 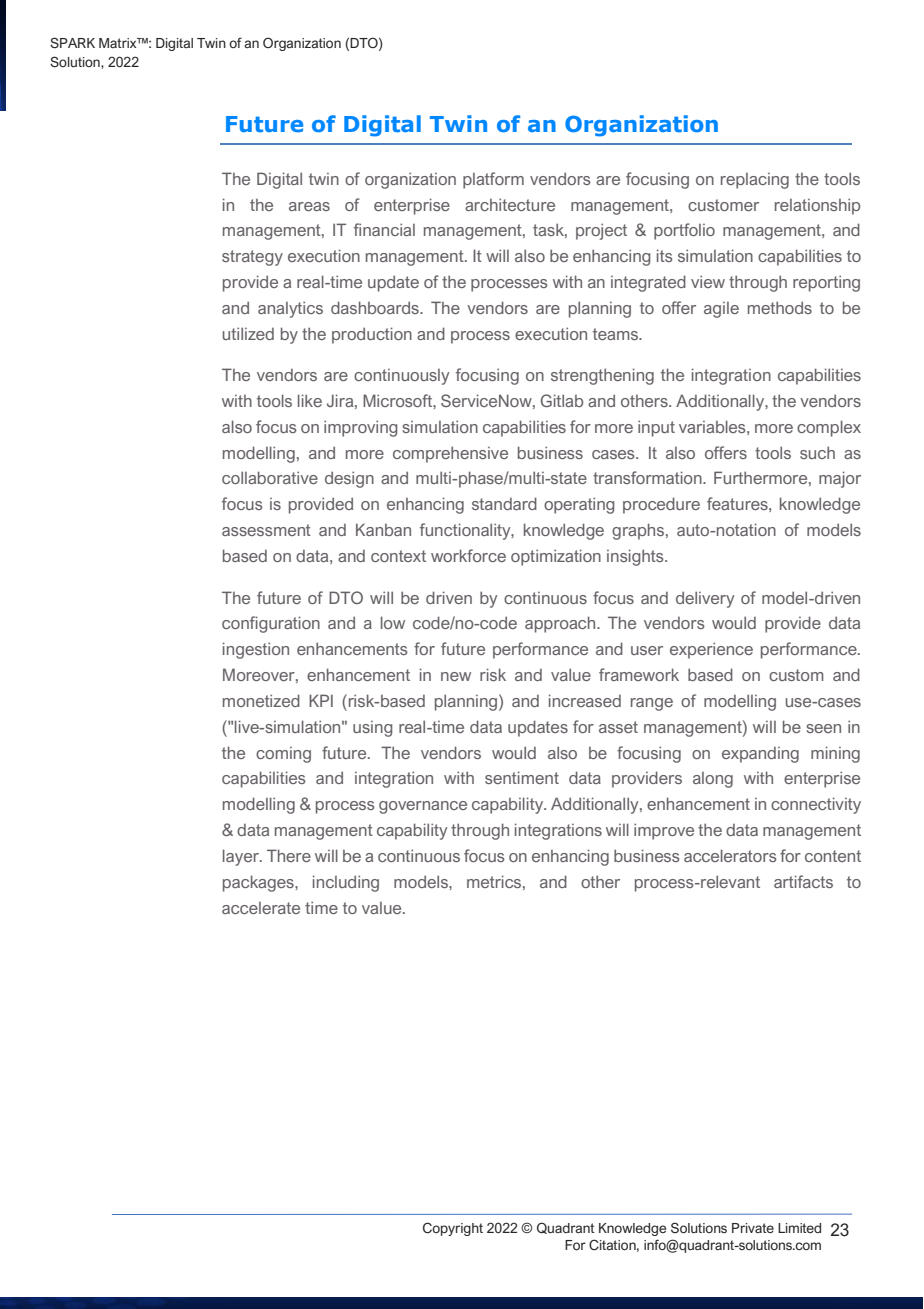 What do you see at coordinates (755, 181) in the image?
I see `replacing` at bounding box center [755, 181].
